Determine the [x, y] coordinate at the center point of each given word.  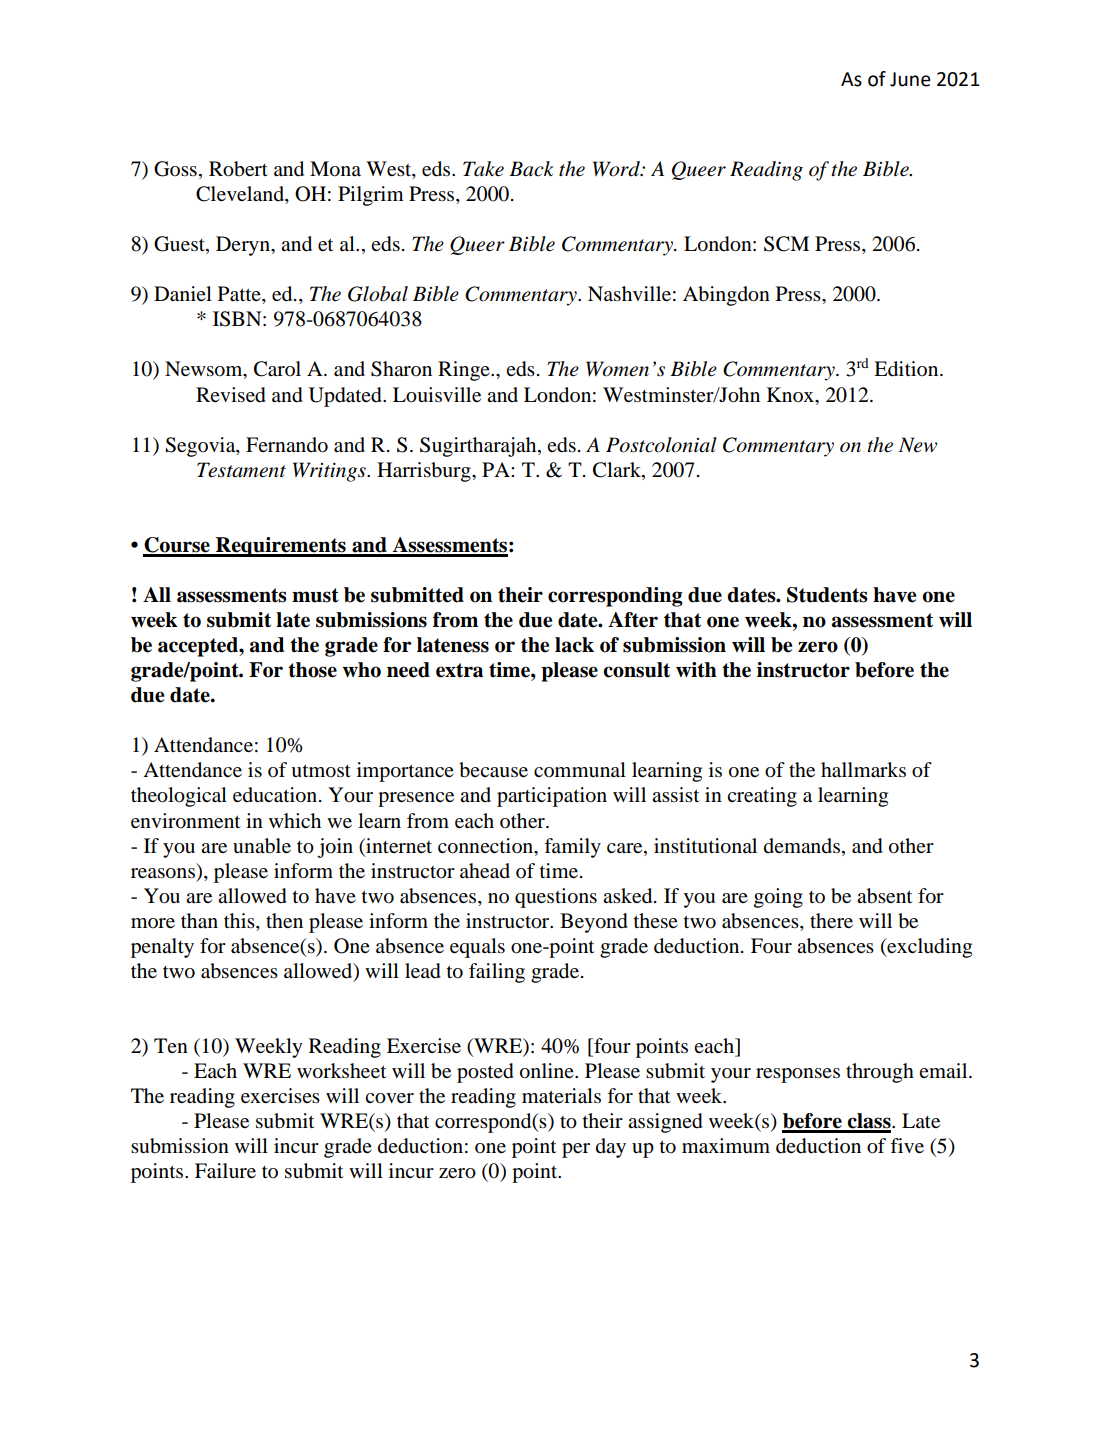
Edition [907, 369]
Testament [241, 470]
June [910, 79]
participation [552, 797]
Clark [618, 470]
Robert [238, 169]
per [576, 1150]
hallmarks [863, 770]
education [276, 795]
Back [531, 169]
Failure [225, 1171]
